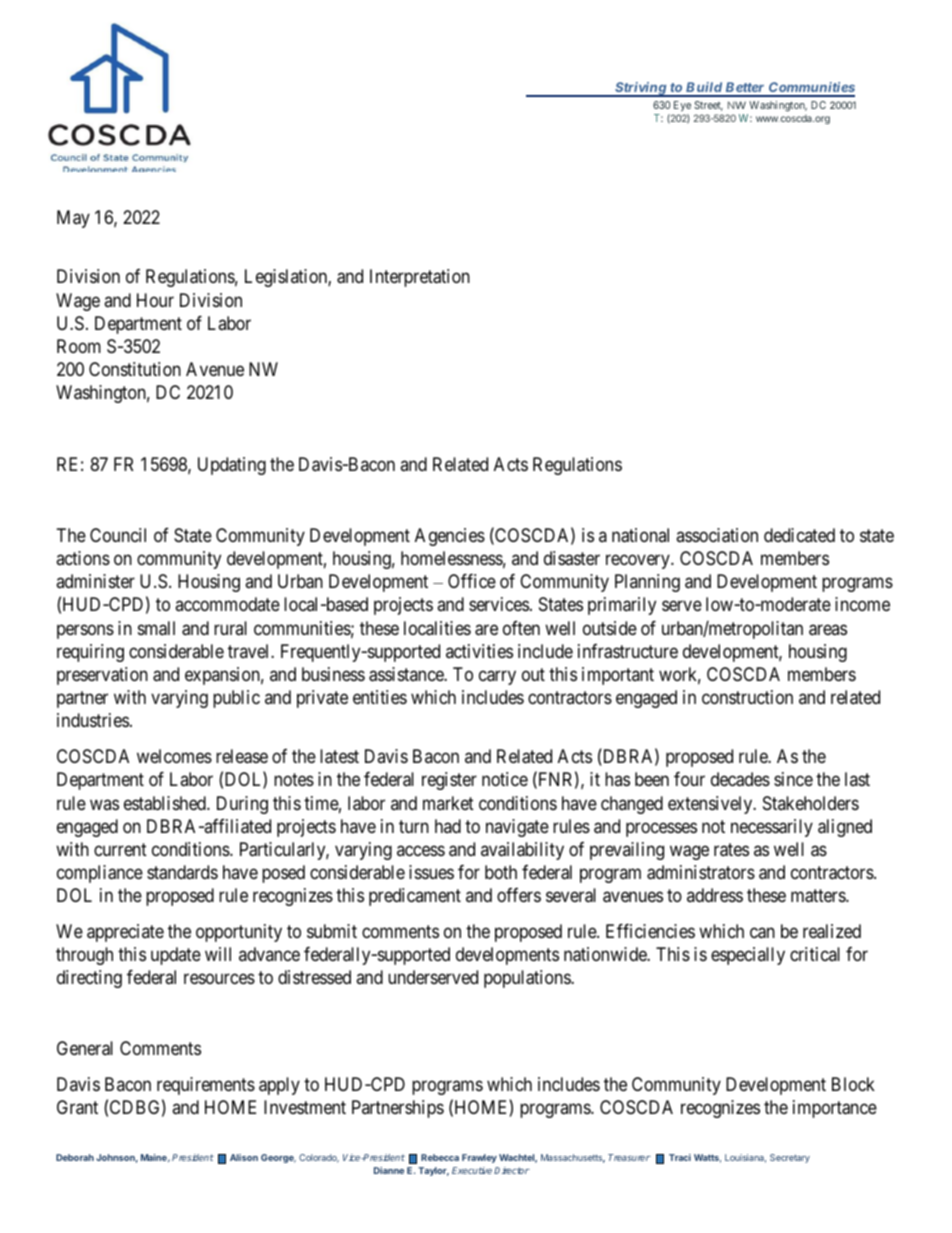 The height and width of the screenshot is (1233, 952). Describe the element at coordinates (176, 956) in the screenshot. I see `update` at that location.
